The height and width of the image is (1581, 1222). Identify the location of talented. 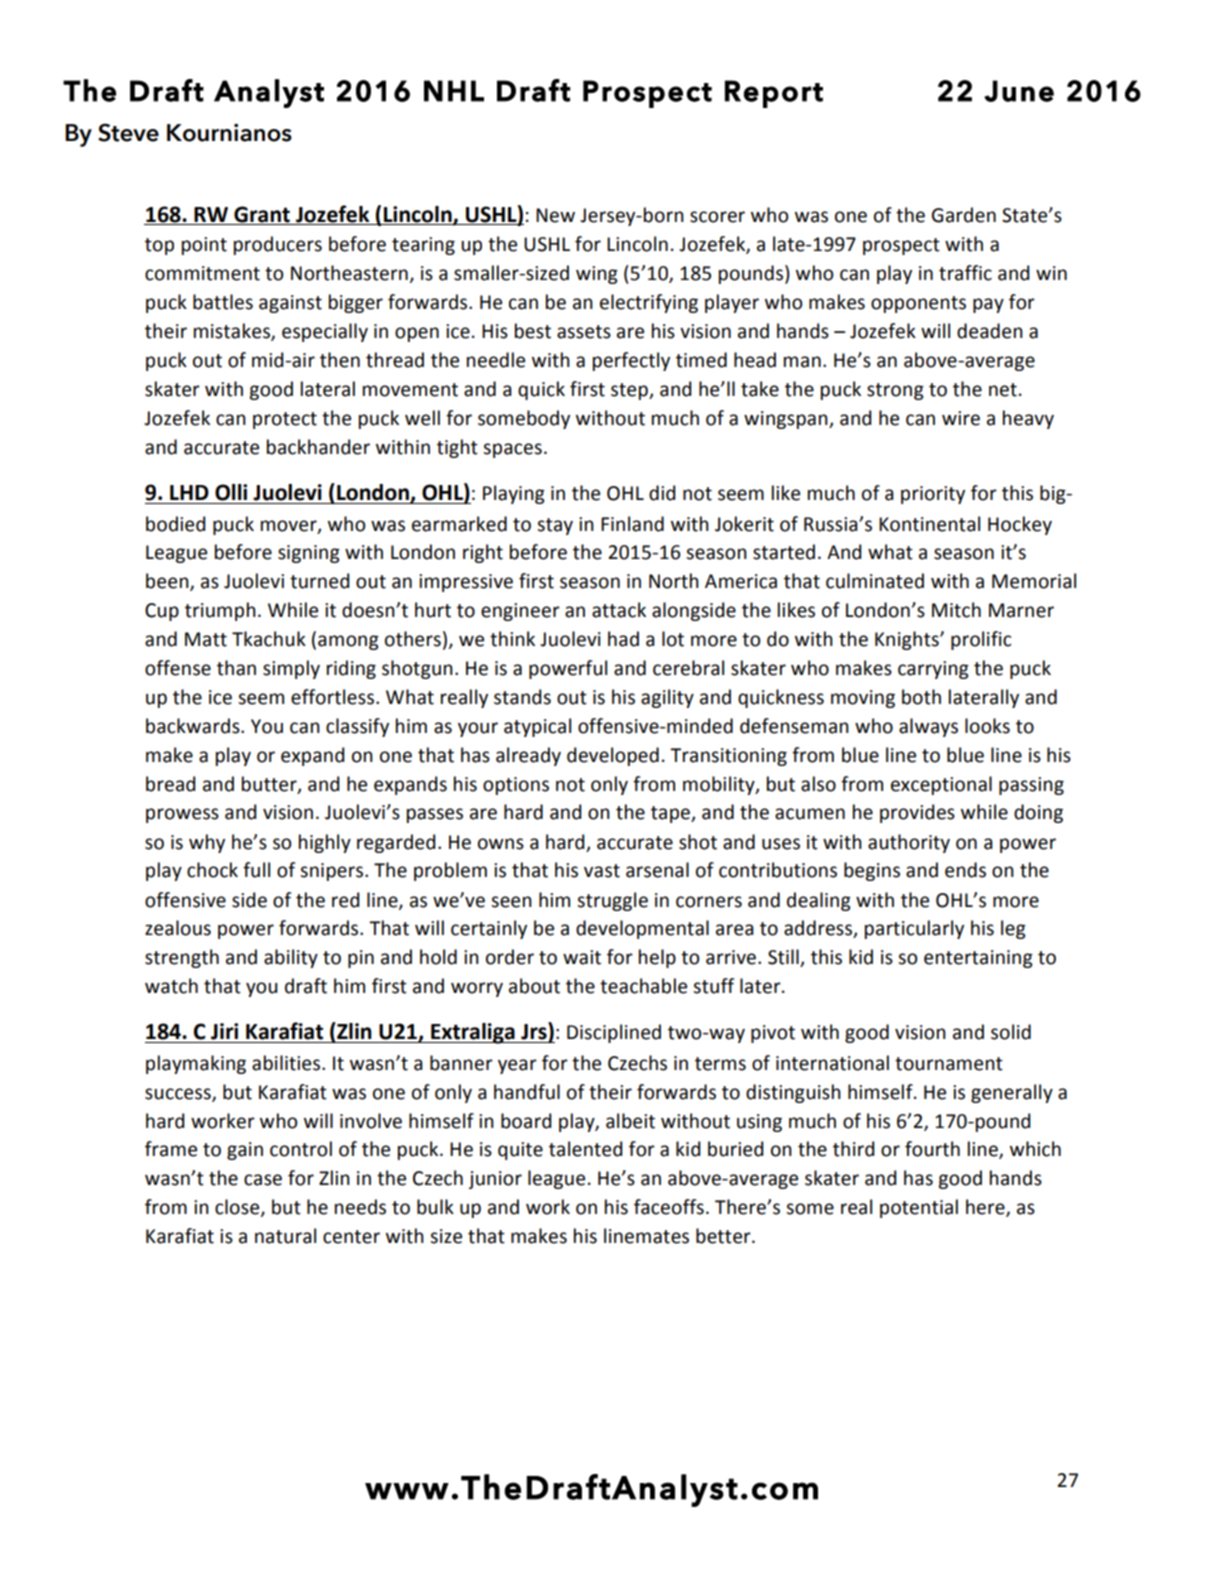
(585, 1149).
